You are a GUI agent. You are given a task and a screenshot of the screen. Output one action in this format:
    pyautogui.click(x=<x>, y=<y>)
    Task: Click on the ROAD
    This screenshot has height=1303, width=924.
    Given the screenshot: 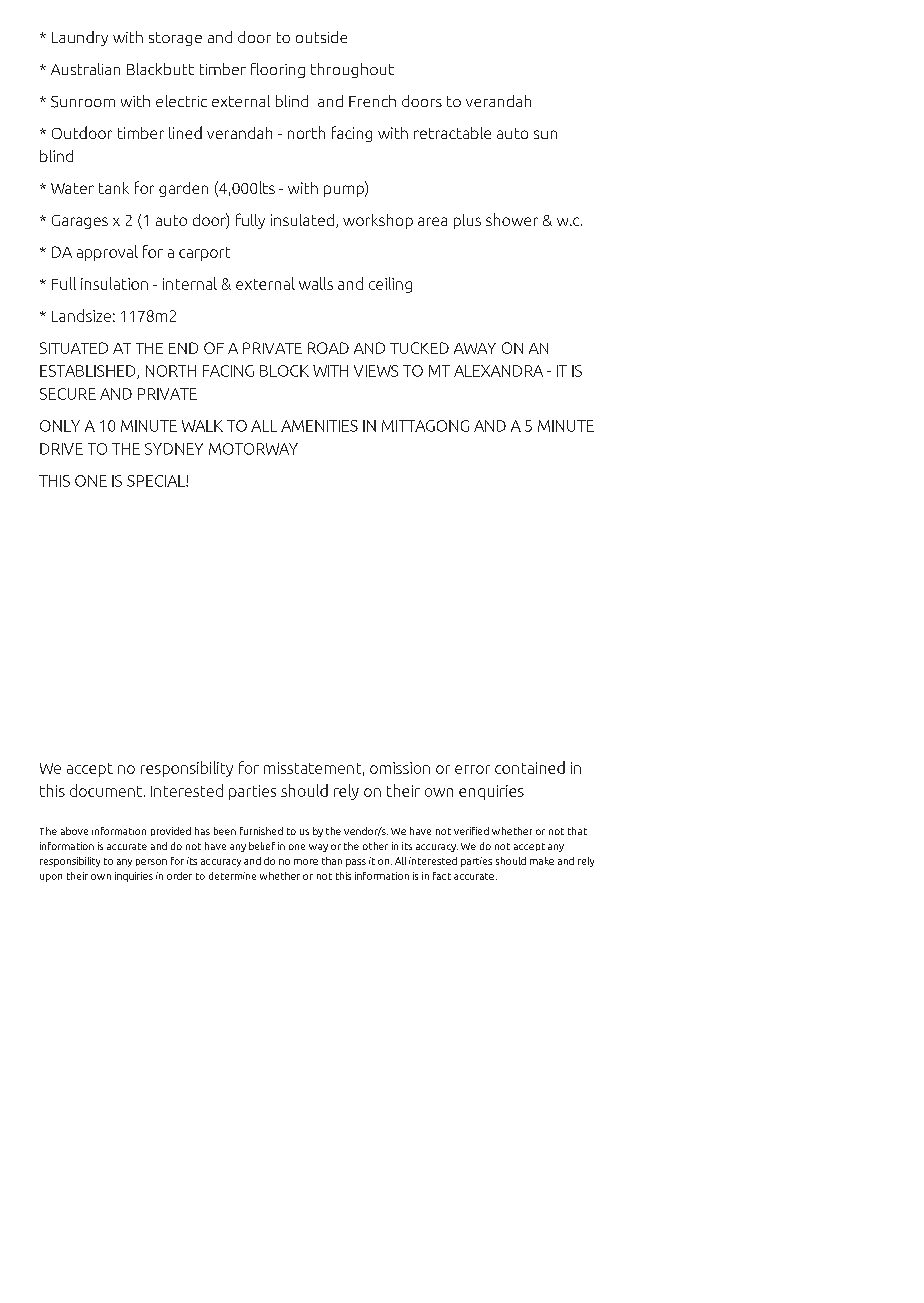 What is the action you would take?
    pyautogui.click(x=328, y=348)
